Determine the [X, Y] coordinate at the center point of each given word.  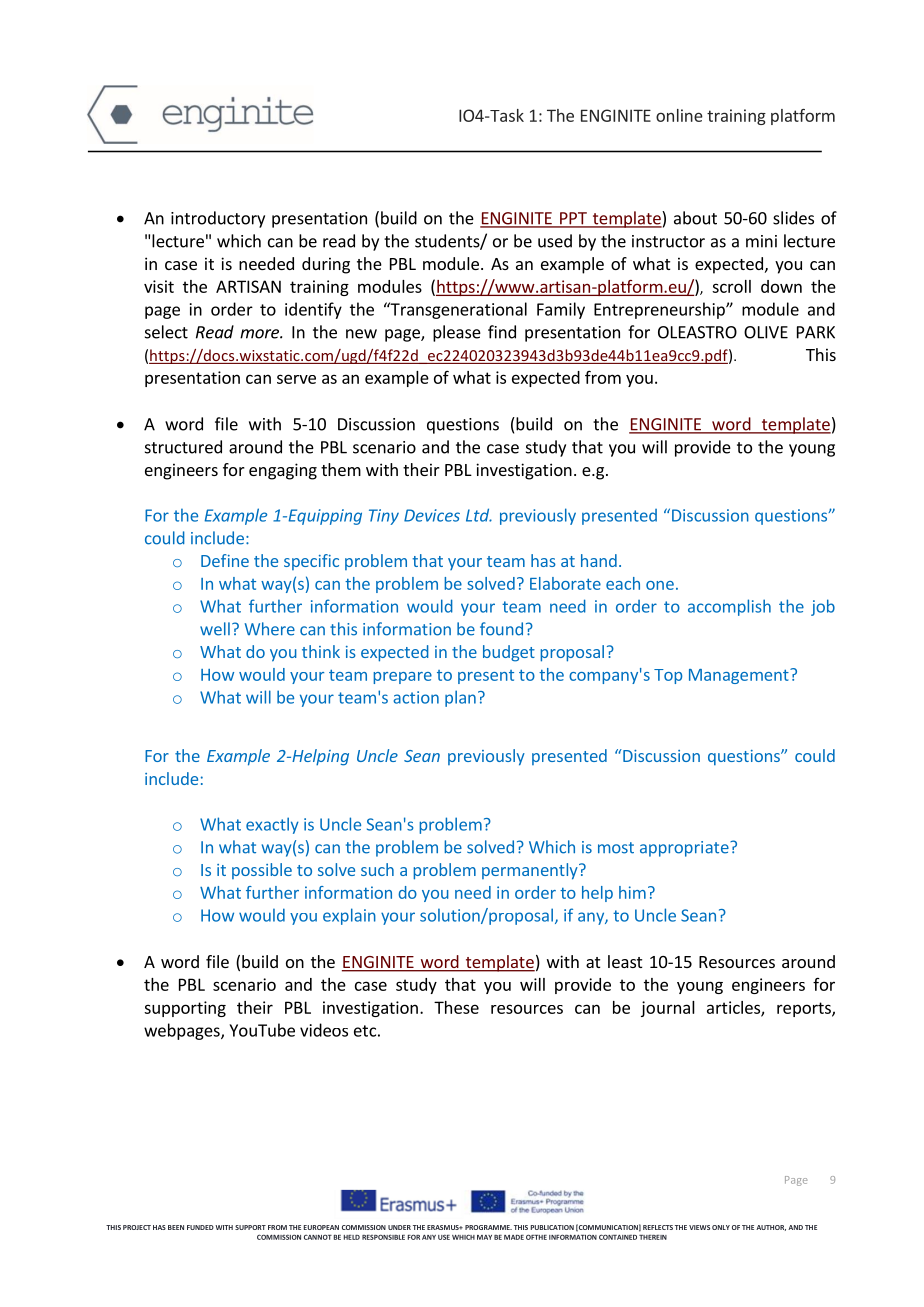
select [166, 332]
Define [225, 560]
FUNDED [200, 1227]
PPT [573, 219]
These [456, 1007]
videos [324, 1030]
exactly [272, 825]
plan [460, 698]
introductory [218, 219]
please [457, 333]
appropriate [685, 849]
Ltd [479, 515]
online [679, 115]
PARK [816, 332]
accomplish [729, 607]
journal [668, 1009]
